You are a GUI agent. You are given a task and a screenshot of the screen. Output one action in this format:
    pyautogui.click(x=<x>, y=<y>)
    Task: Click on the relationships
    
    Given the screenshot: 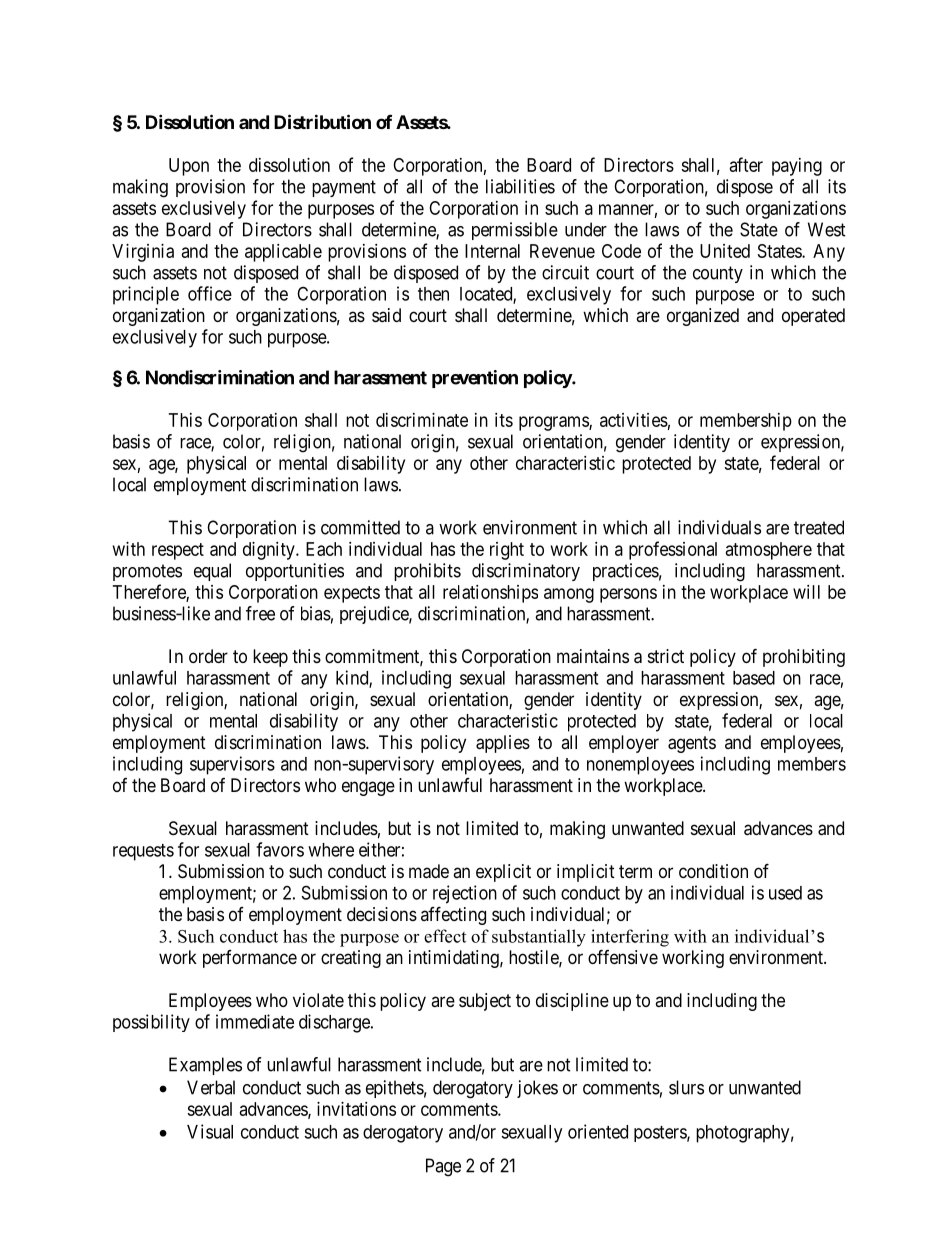 What is the action you would take?
    pyautogui.click(x=490, y=594)
